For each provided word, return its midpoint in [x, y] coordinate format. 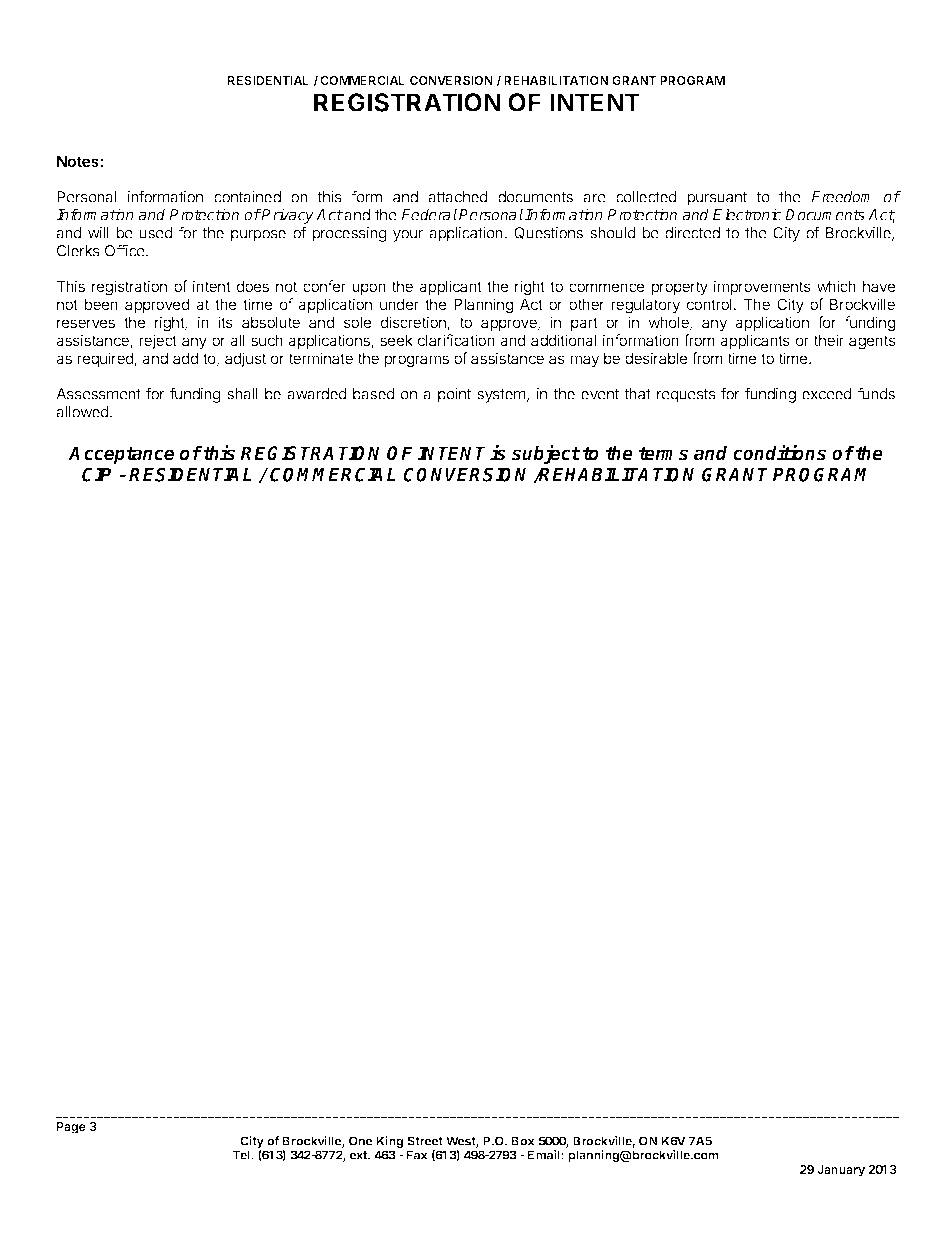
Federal [429, 214]
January [841, 1171]
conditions [779, 453]
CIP [96, 474]
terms [663, 454]
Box [523, 1141]
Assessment [98, 394]
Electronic [747, 214]
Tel [242, 1155]
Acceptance [121, 455]
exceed [827, 394]
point [454, 395]
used [156, 233]
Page [71, 1128]
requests [686, 396]
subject [546, 454]
